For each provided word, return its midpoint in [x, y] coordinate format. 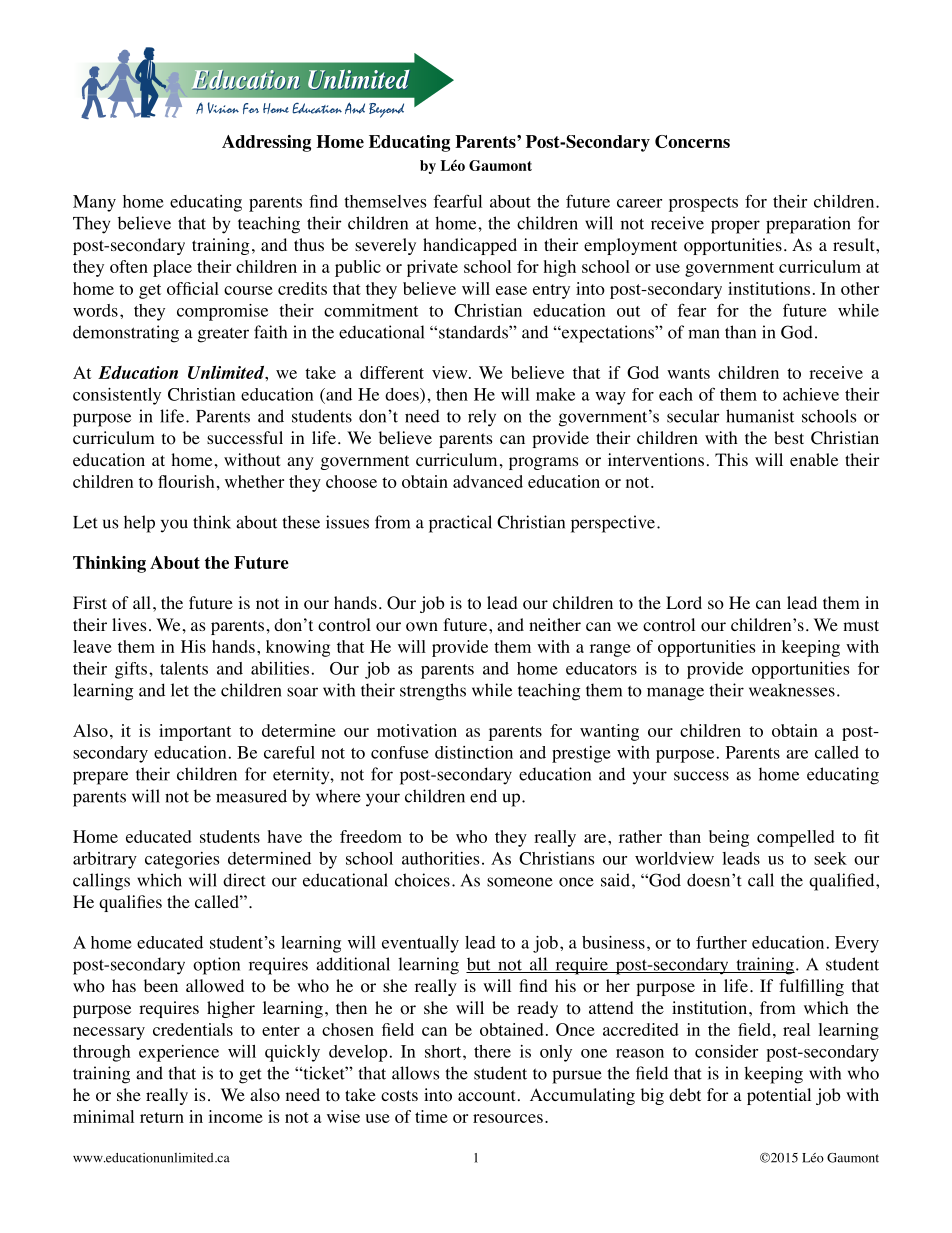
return [162, 1117]
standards [474, 332]
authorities [440, 858]
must [861, 625]
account [486, 1096]
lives [129, 624]
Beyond [386, 110]
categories [182, 860]
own [422, 627]
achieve [811, 394]
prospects [703, 204]
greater [223, 335]
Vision [223, 108]
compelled [796, 838]
